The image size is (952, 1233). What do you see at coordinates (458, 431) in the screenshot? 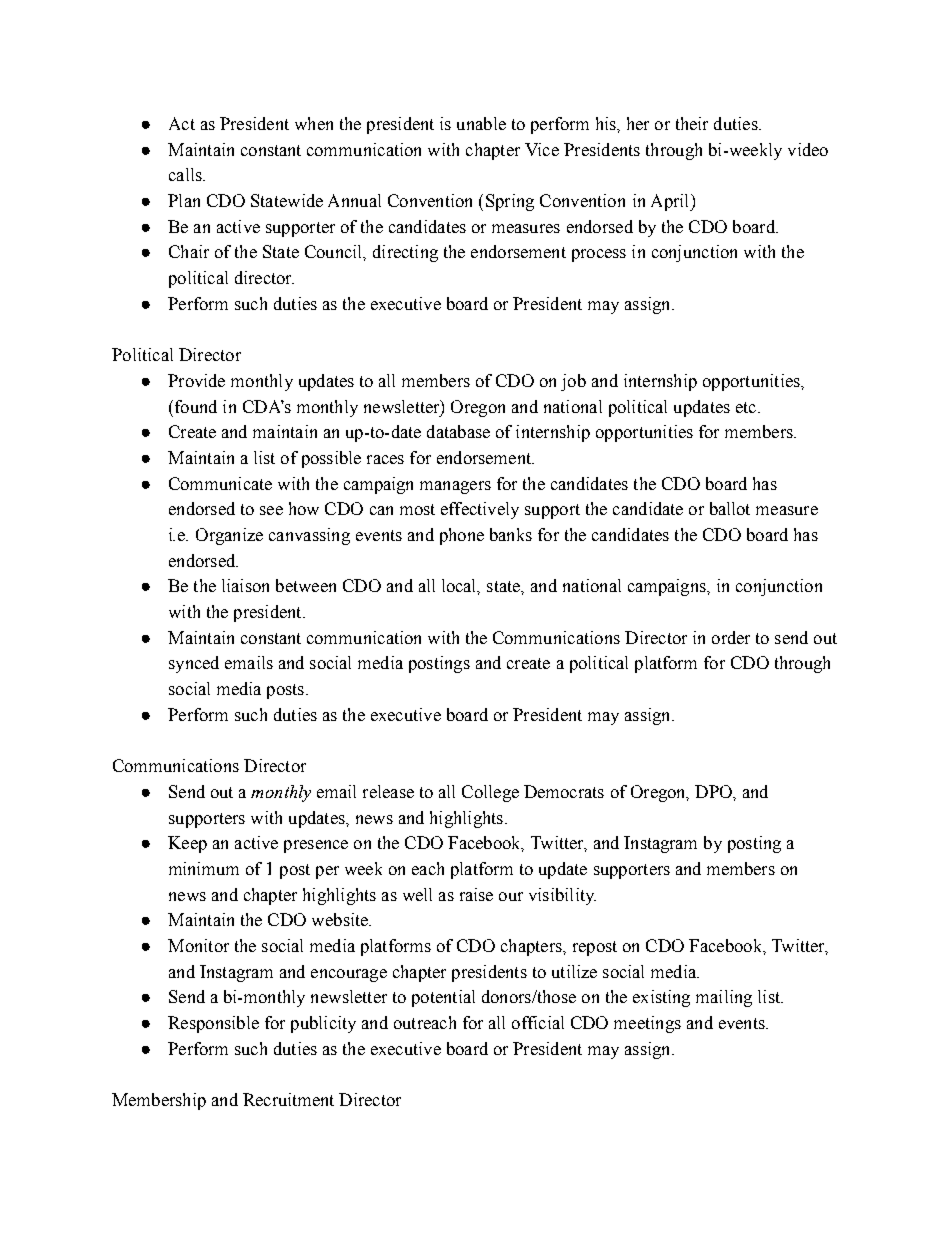
I see `database` at bounding box center [458, 431].
